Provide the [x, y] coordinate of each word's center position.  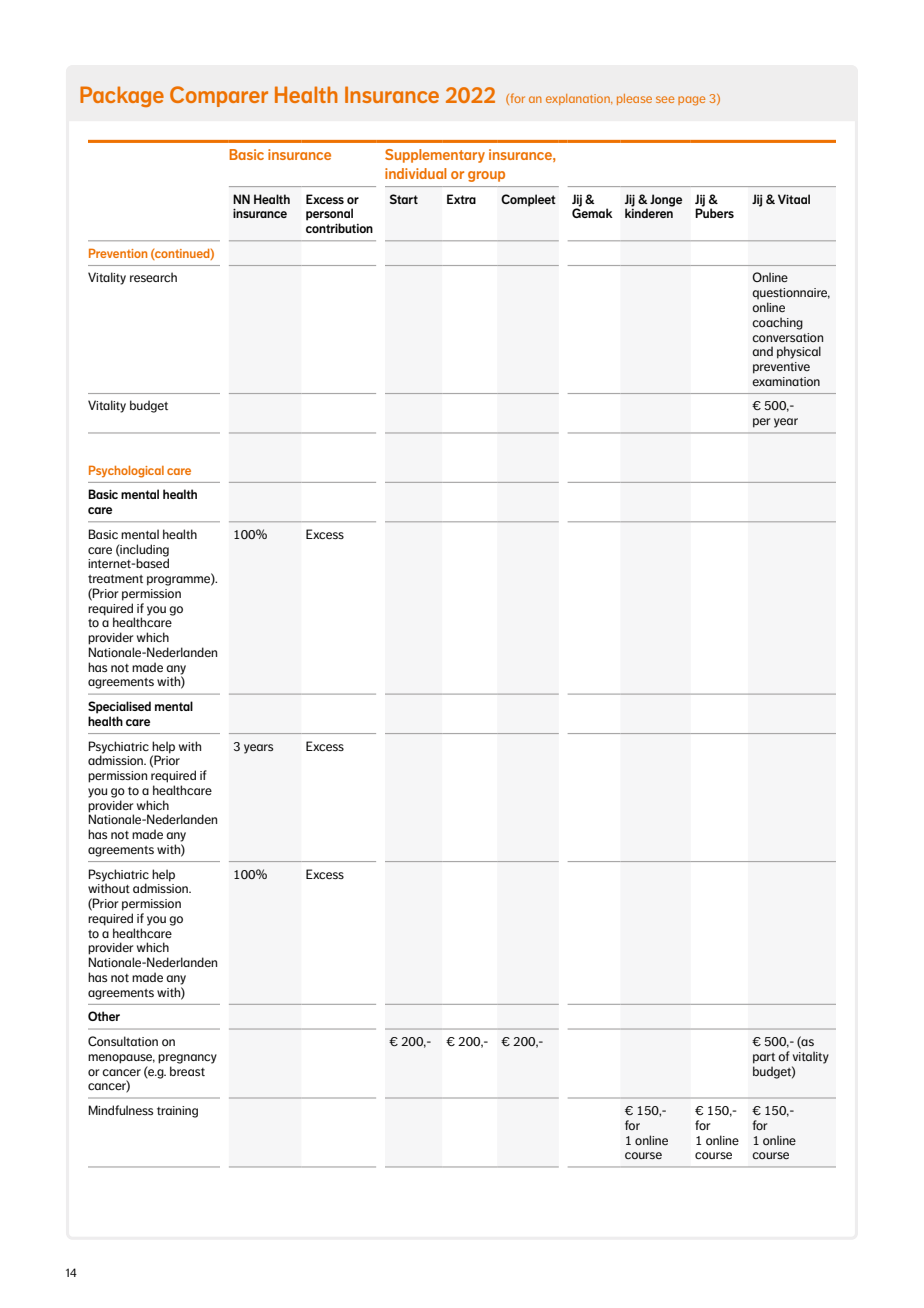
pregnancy [187, 1059]
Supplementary [435, 156]
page [691, 101]
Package [122, 96]
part [764, 1058]
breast [187, 1071]
